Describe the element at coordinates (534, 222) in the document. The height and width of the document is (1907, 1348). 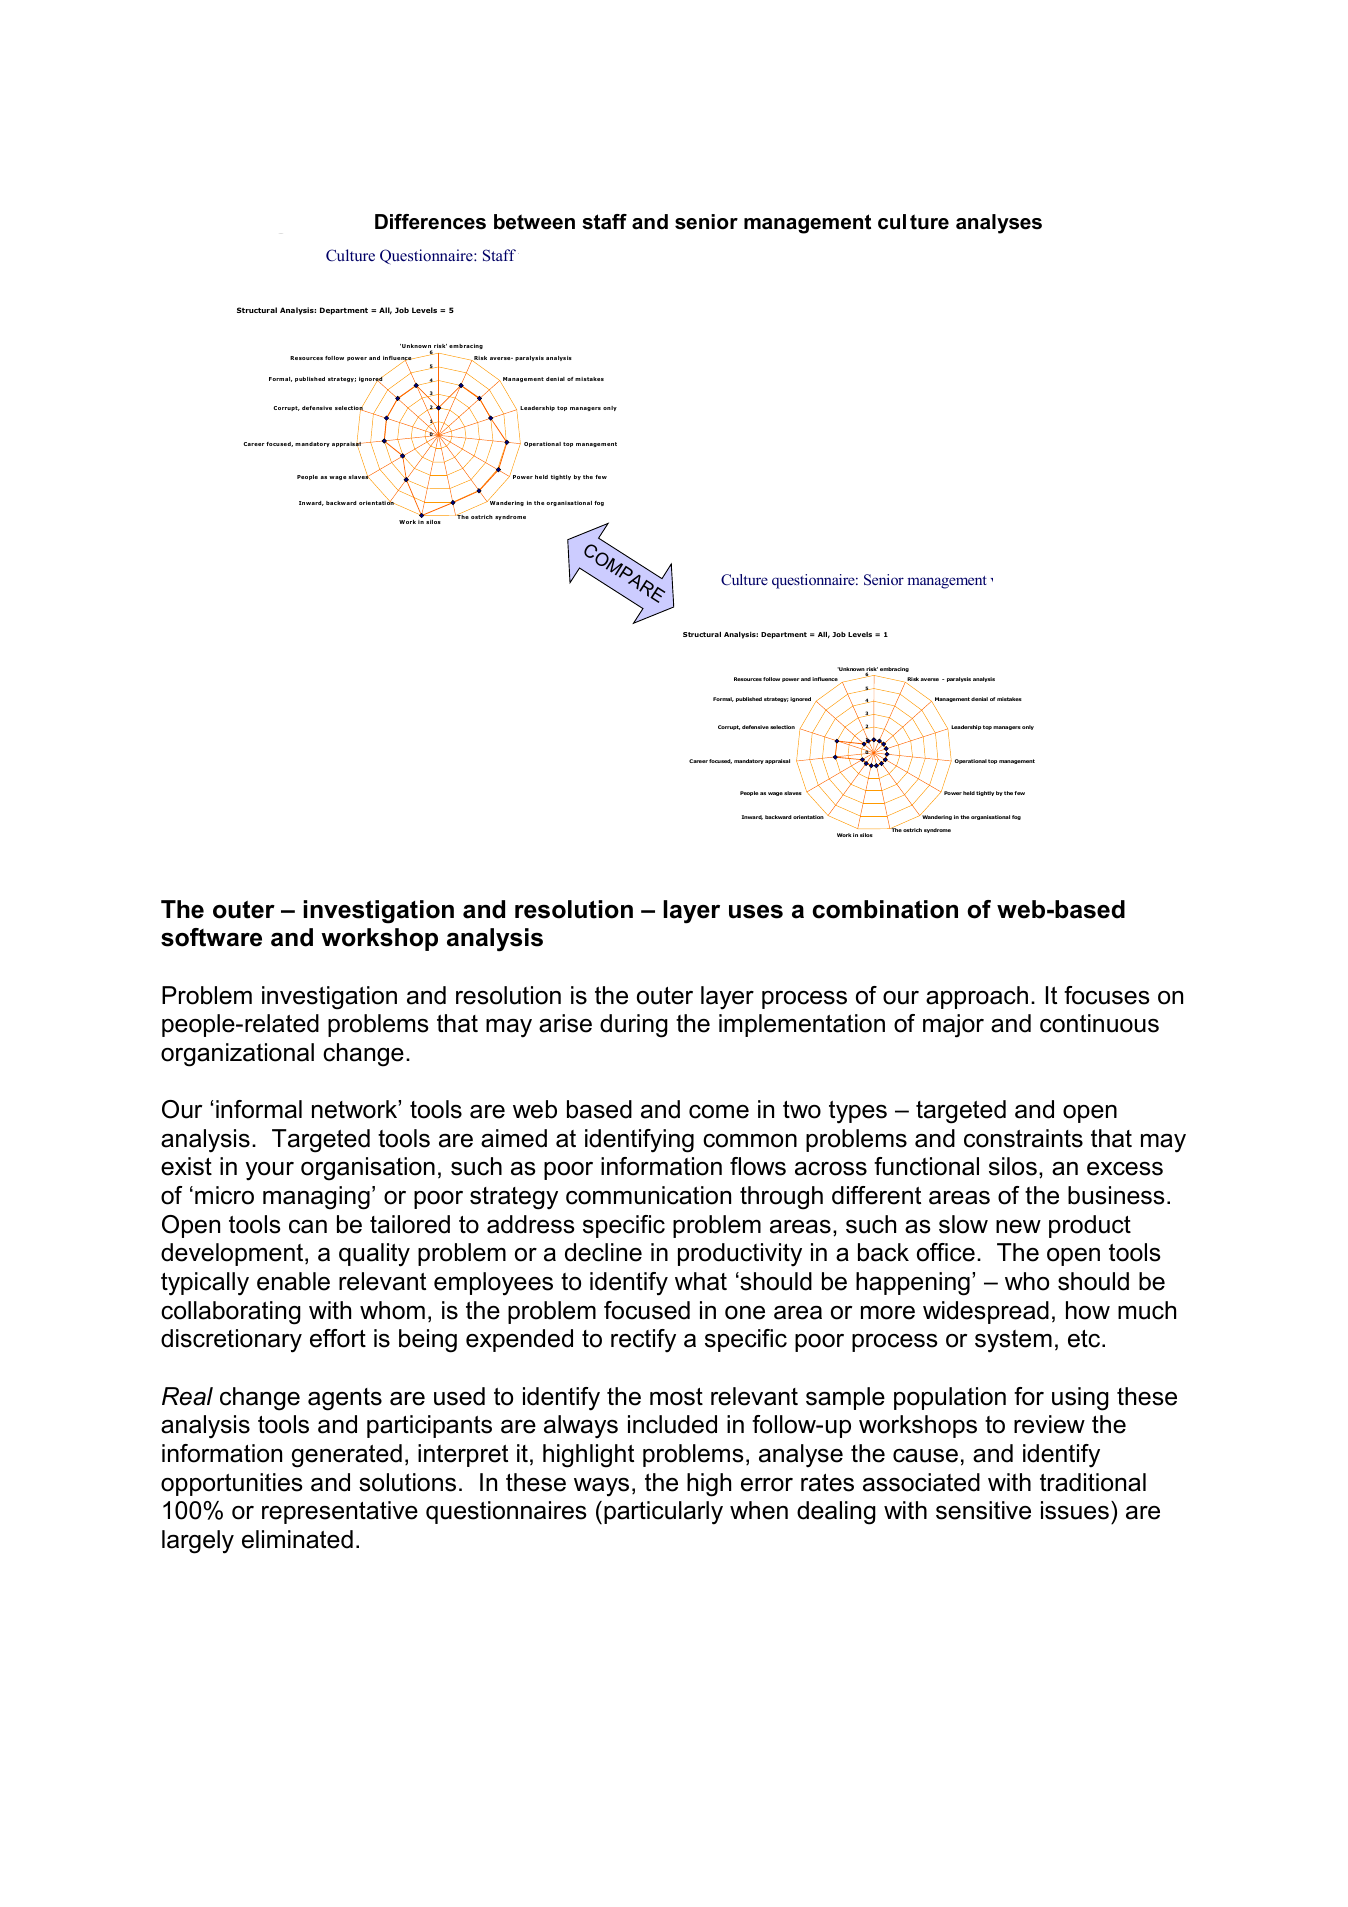
I see `between` at that location.
